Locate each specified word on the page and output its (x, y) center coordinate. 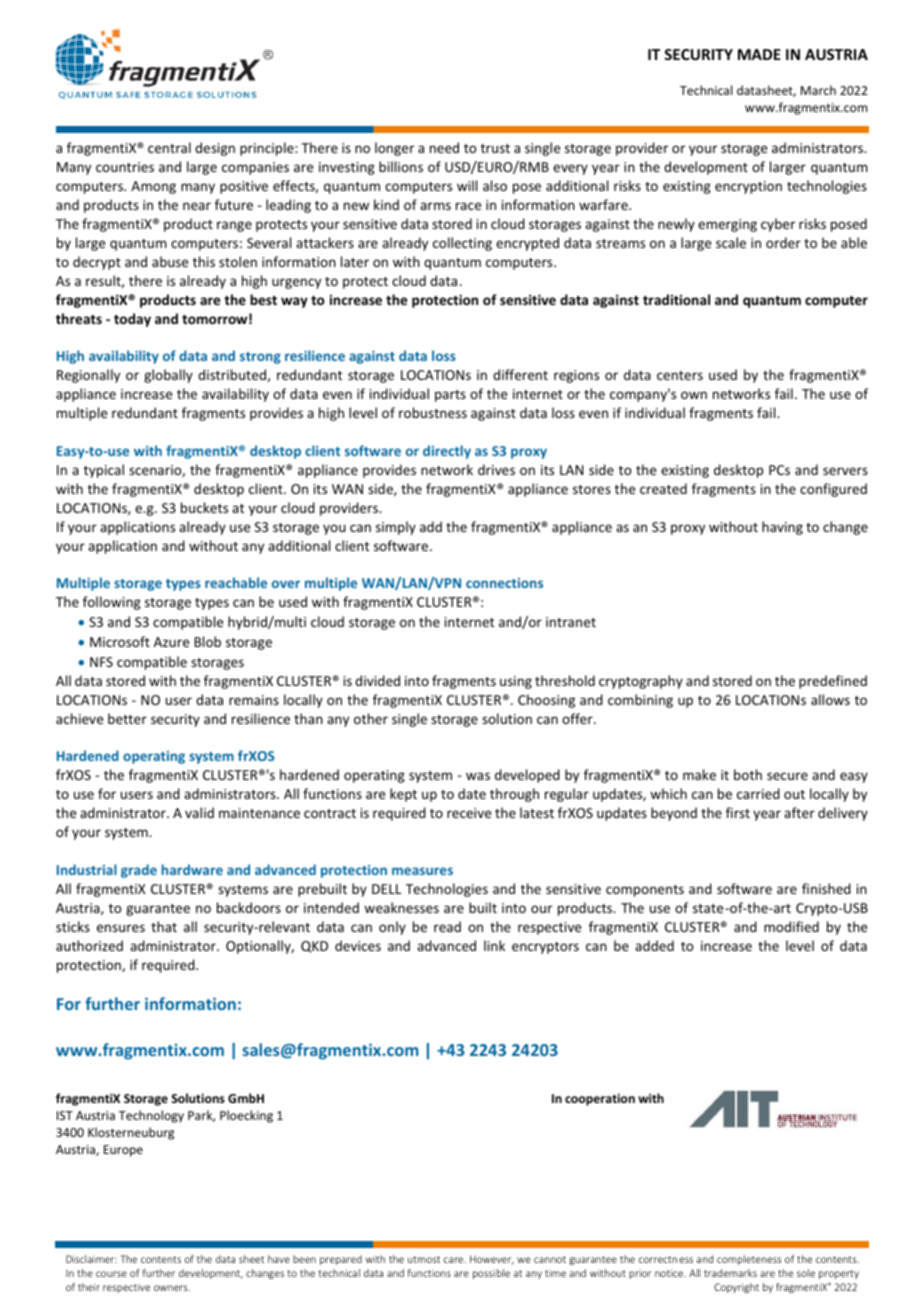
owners (172, 1288)
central (169, 147)
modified (791, 926)
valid (199, 812)
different (520, 374)
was (478, 776)
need (444, 147)
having (782, 528)
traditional (676, 299)
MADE (759, 54)
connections (504, 583)
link (494, 945)
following (112, 603)
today (132, 320)
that (164, 926)
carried (758, 793)
